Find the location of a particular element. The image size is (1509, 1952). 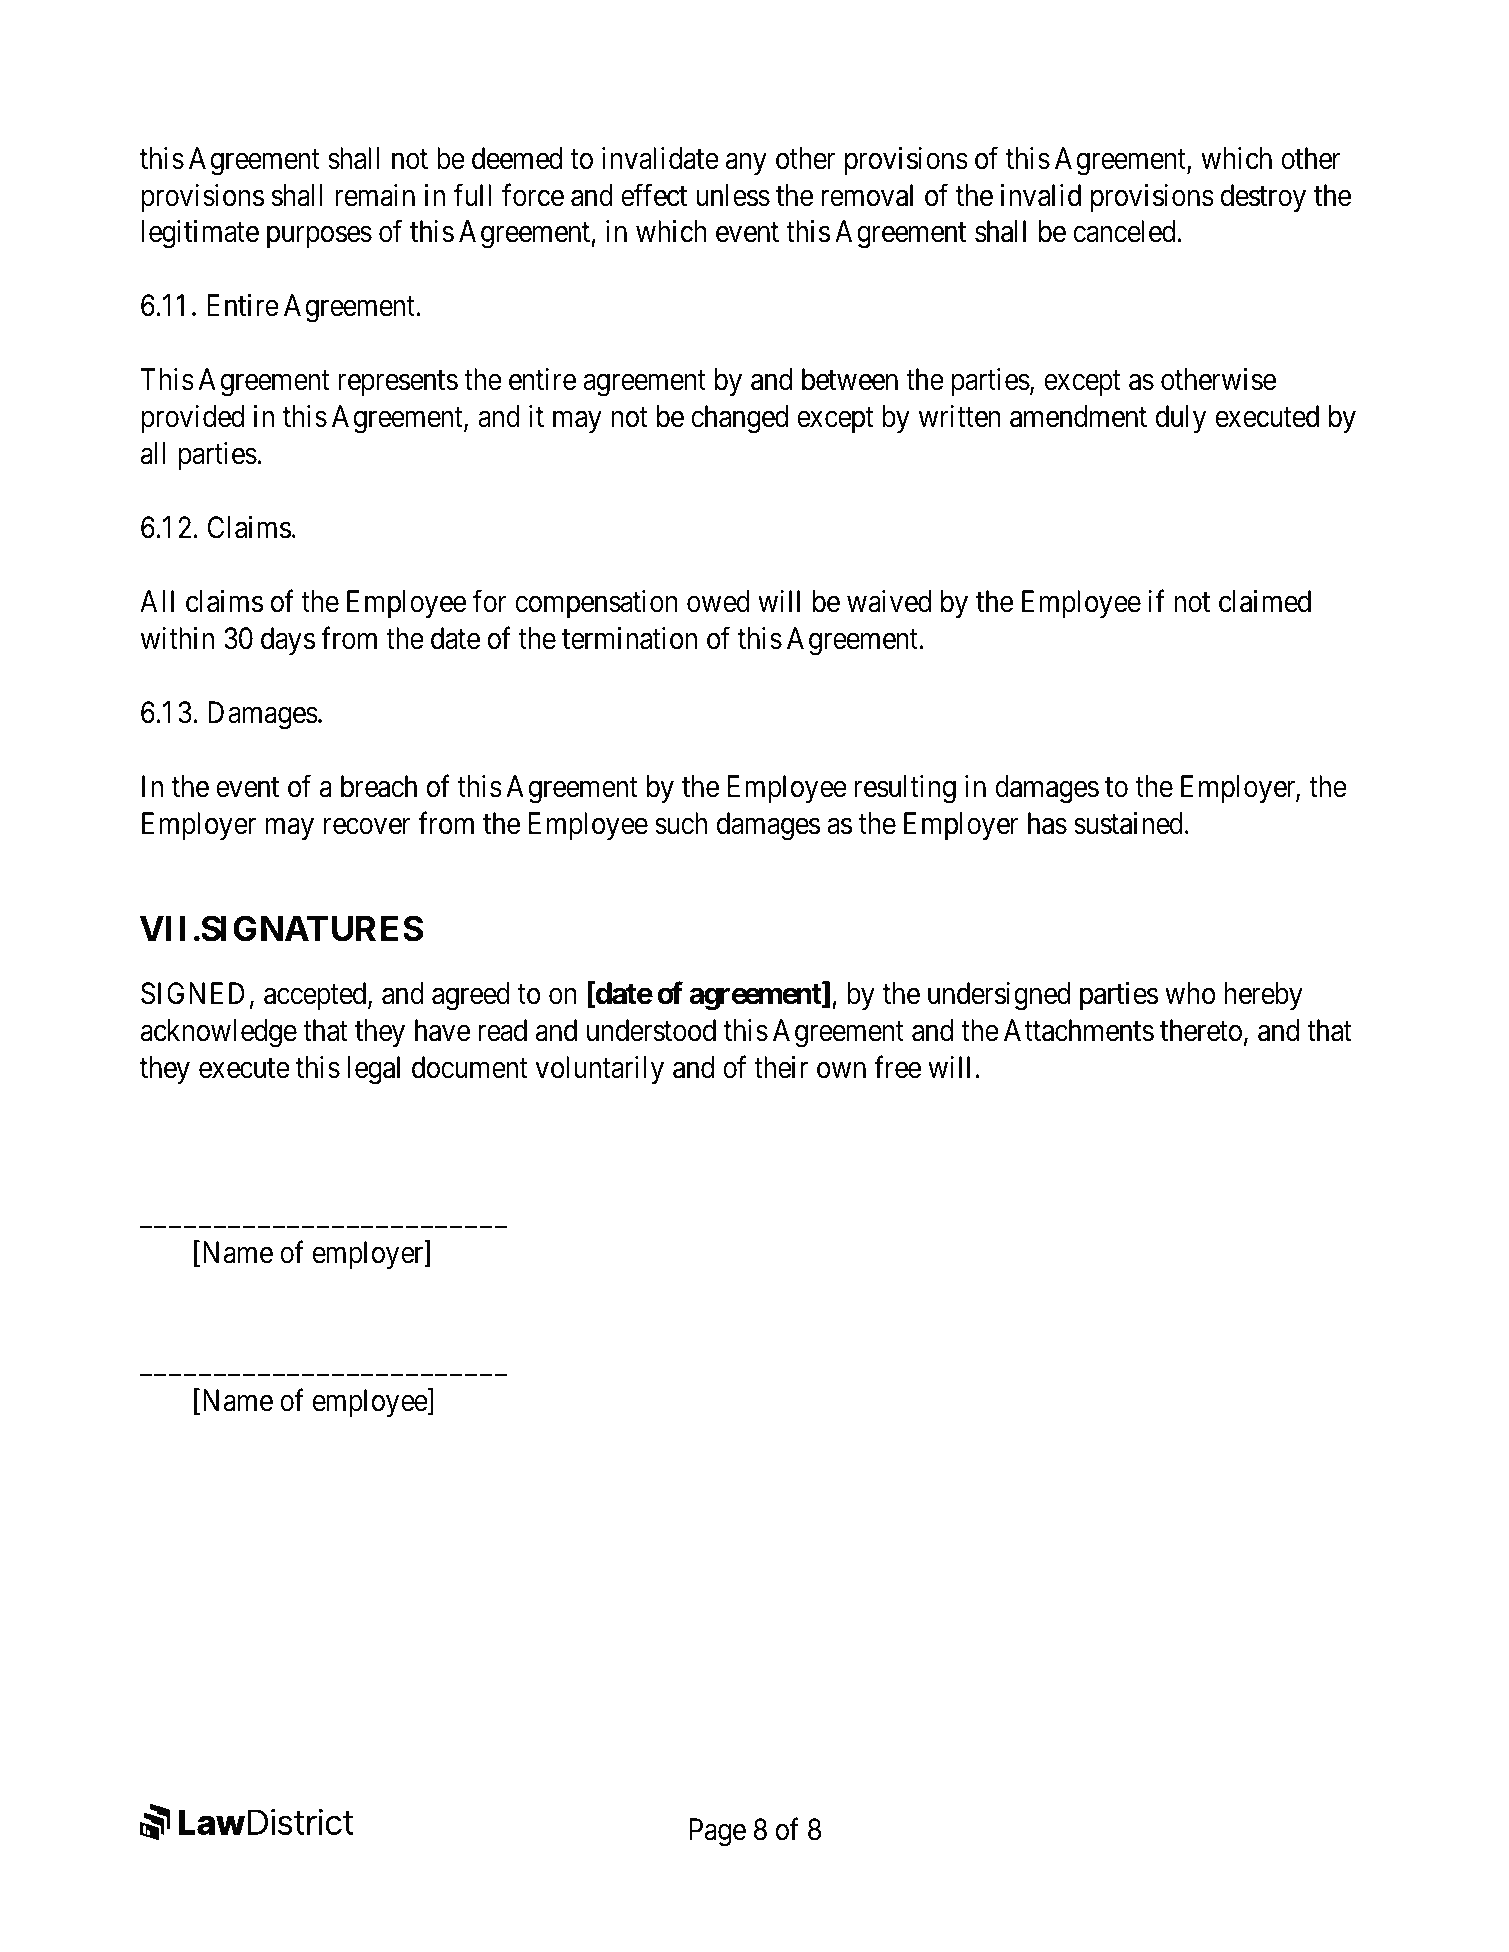

unless is located at coordinates (733, 195).
